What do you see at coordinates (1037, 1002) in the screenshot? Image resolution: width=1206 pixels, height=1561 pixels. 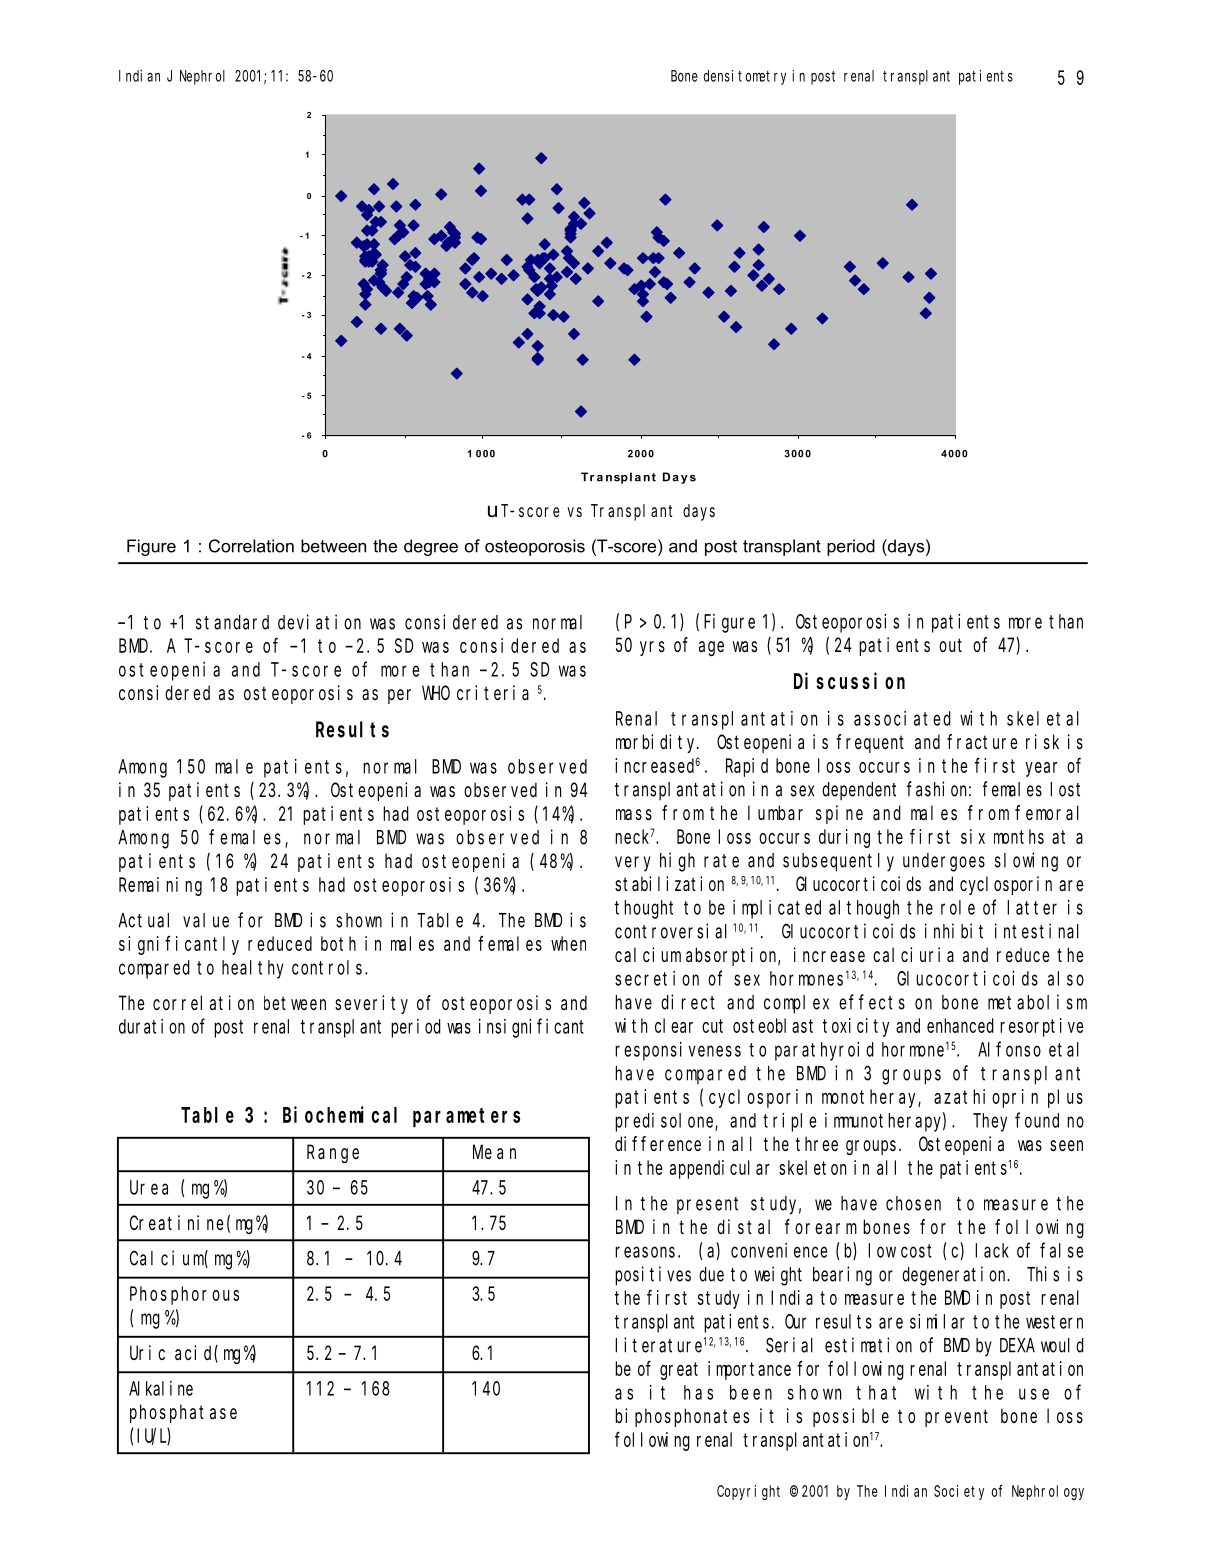 I see `metabolism` at bounding box center [1037, 1002].
